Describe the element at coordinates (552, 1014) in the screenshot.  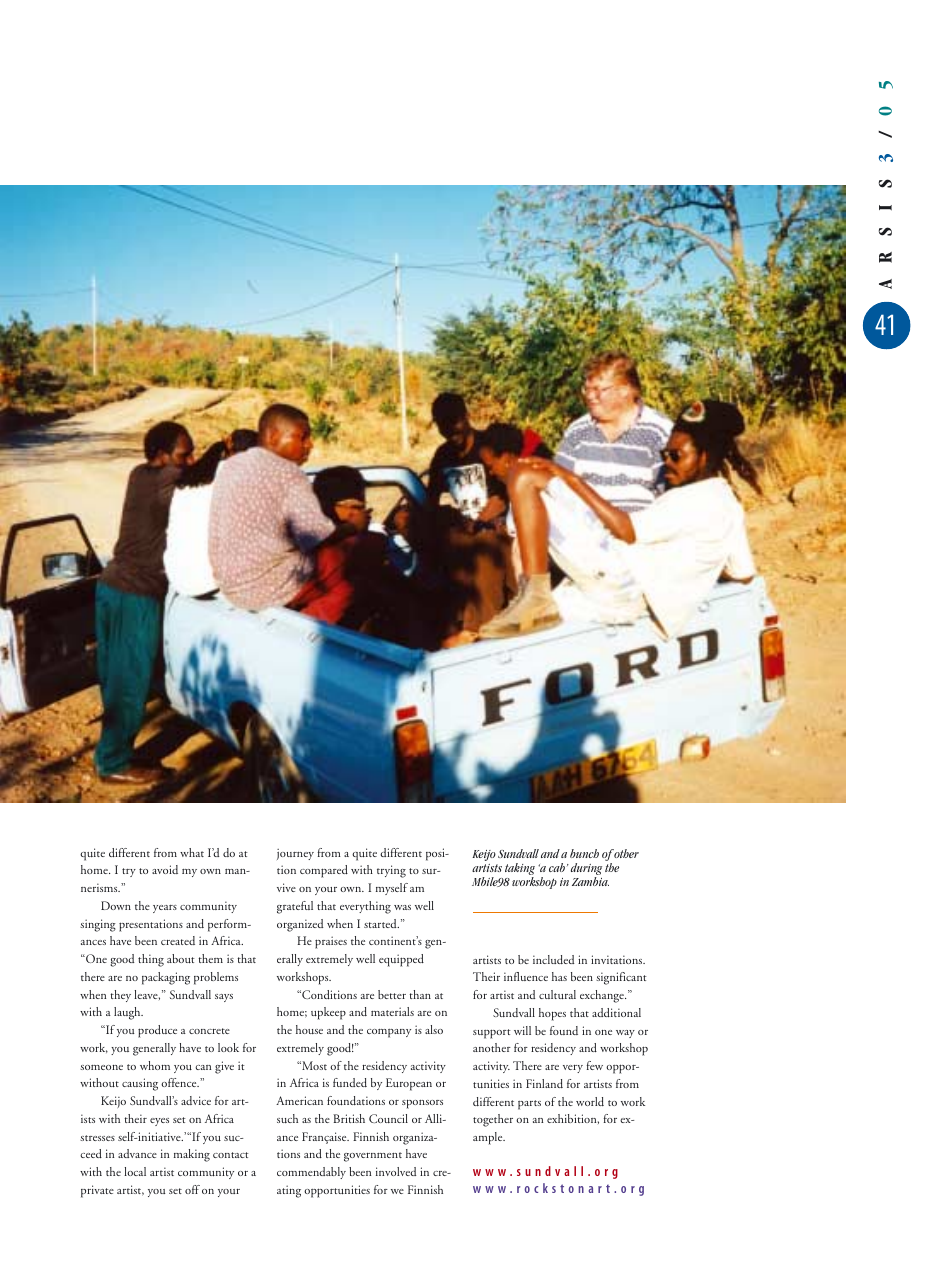
I see `hopes` at that location.
